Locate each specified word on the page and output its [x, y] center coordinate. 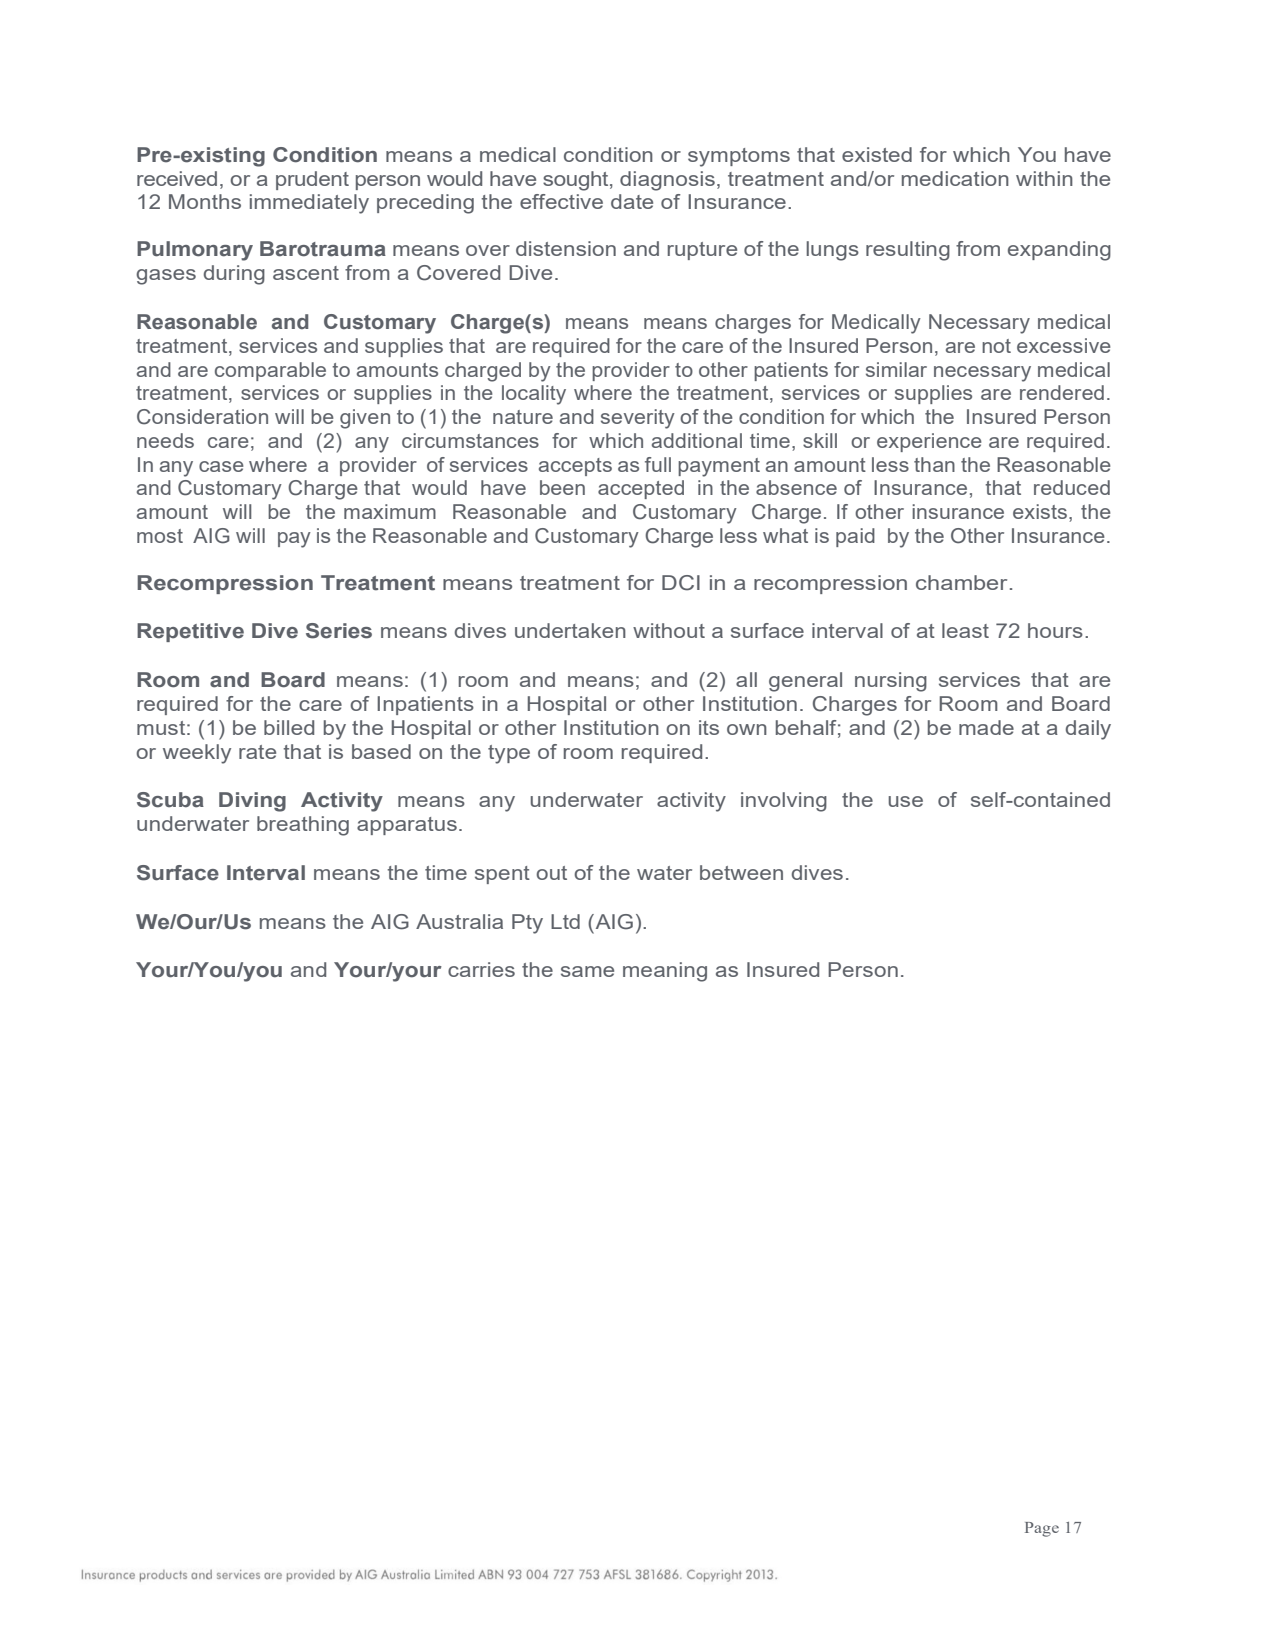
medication [955, 178]
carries [481, 969]
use [905, 801]
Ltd [565, 921]
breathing [303, 826]
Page [1042, 1529]
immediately [309, 204]
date [632, 201]
